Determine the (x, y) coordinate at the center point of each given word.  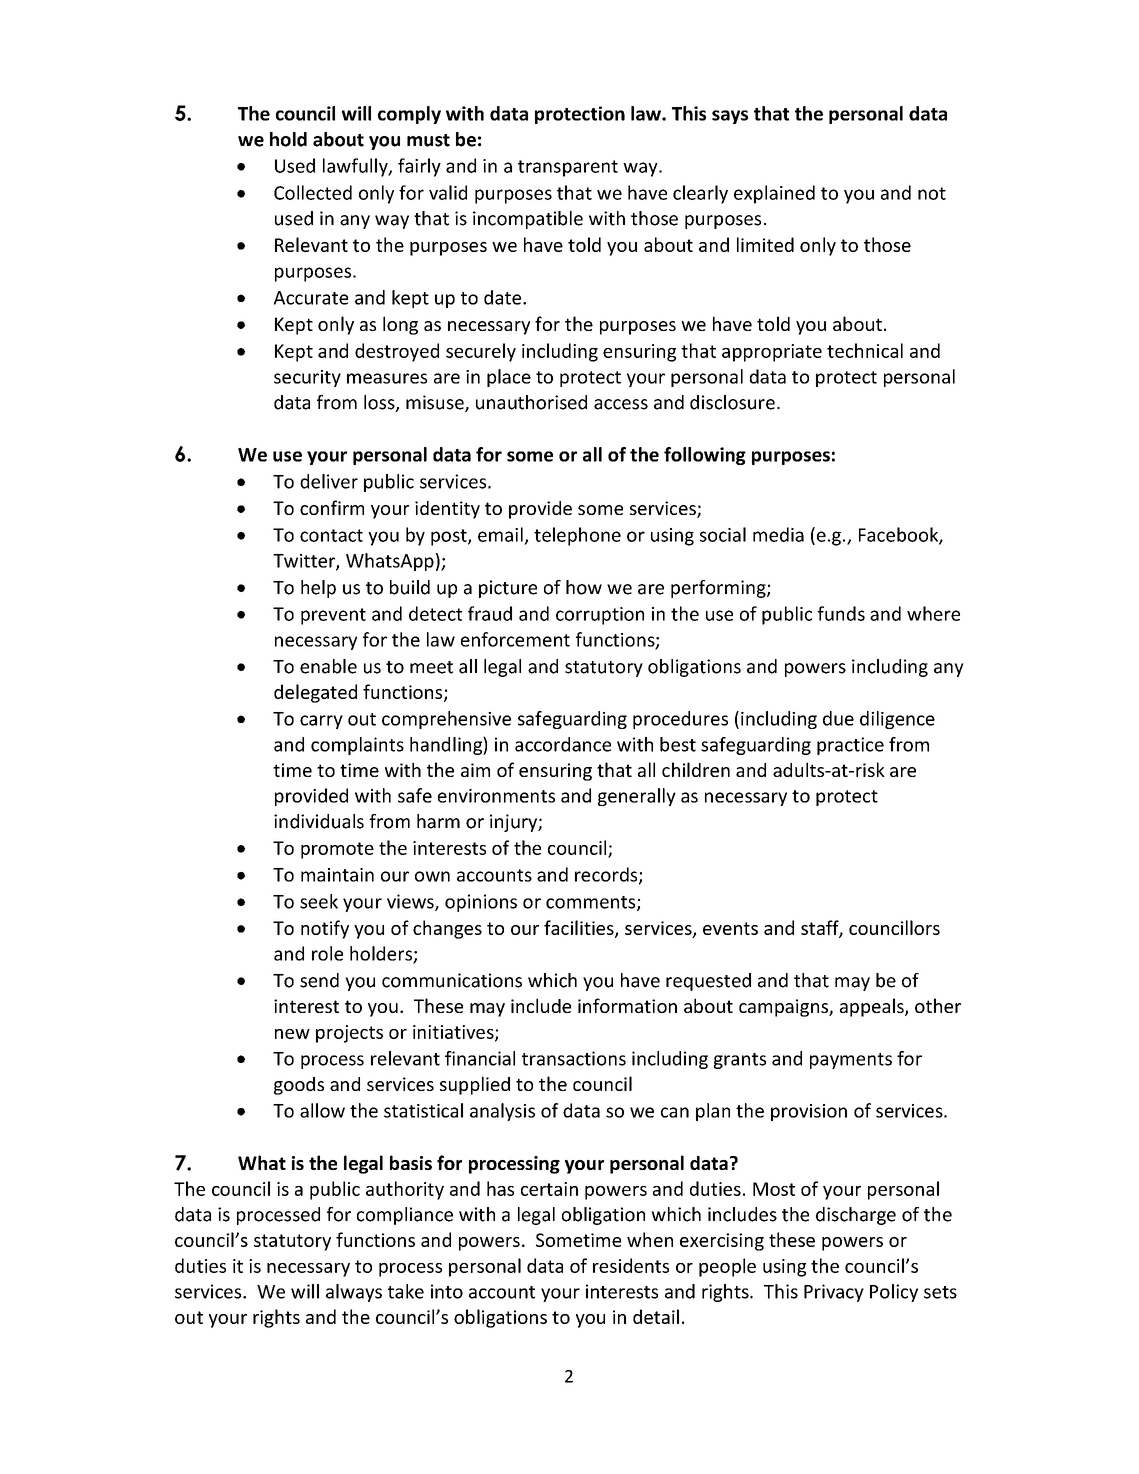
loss (380, 403)
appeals (873, 1007)
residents (631, 1265)
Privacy (834, 1293)
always (354, 1293)
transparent (568, 168)
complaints (357, 746)
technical (865, 350)
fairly (419, 167)
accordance (563, 744)
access (621, 404)
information (627, 1005)
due (838, 718)
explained (774, 194)
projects (349, 1034)
